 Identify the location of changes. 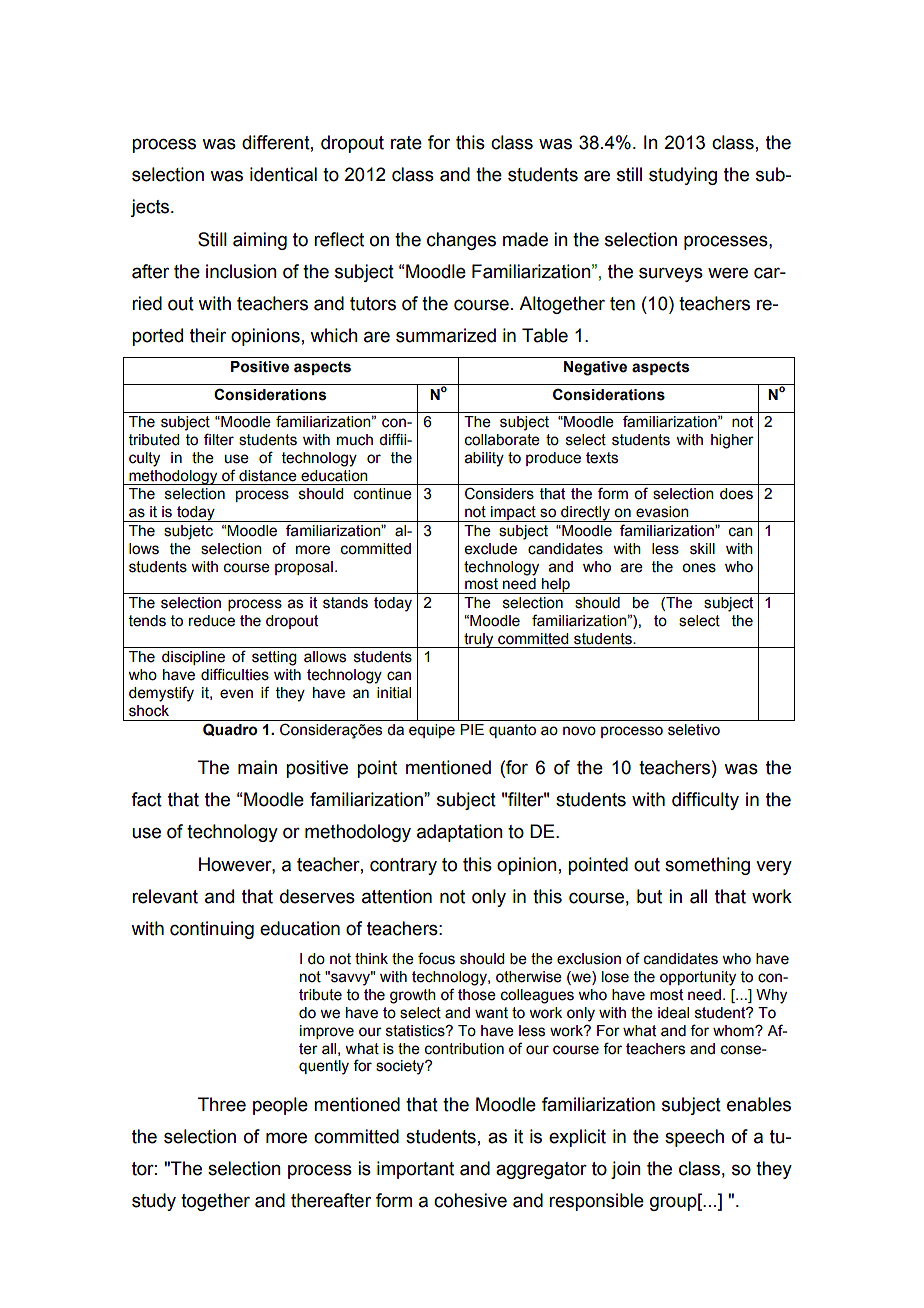
(461, 241).
